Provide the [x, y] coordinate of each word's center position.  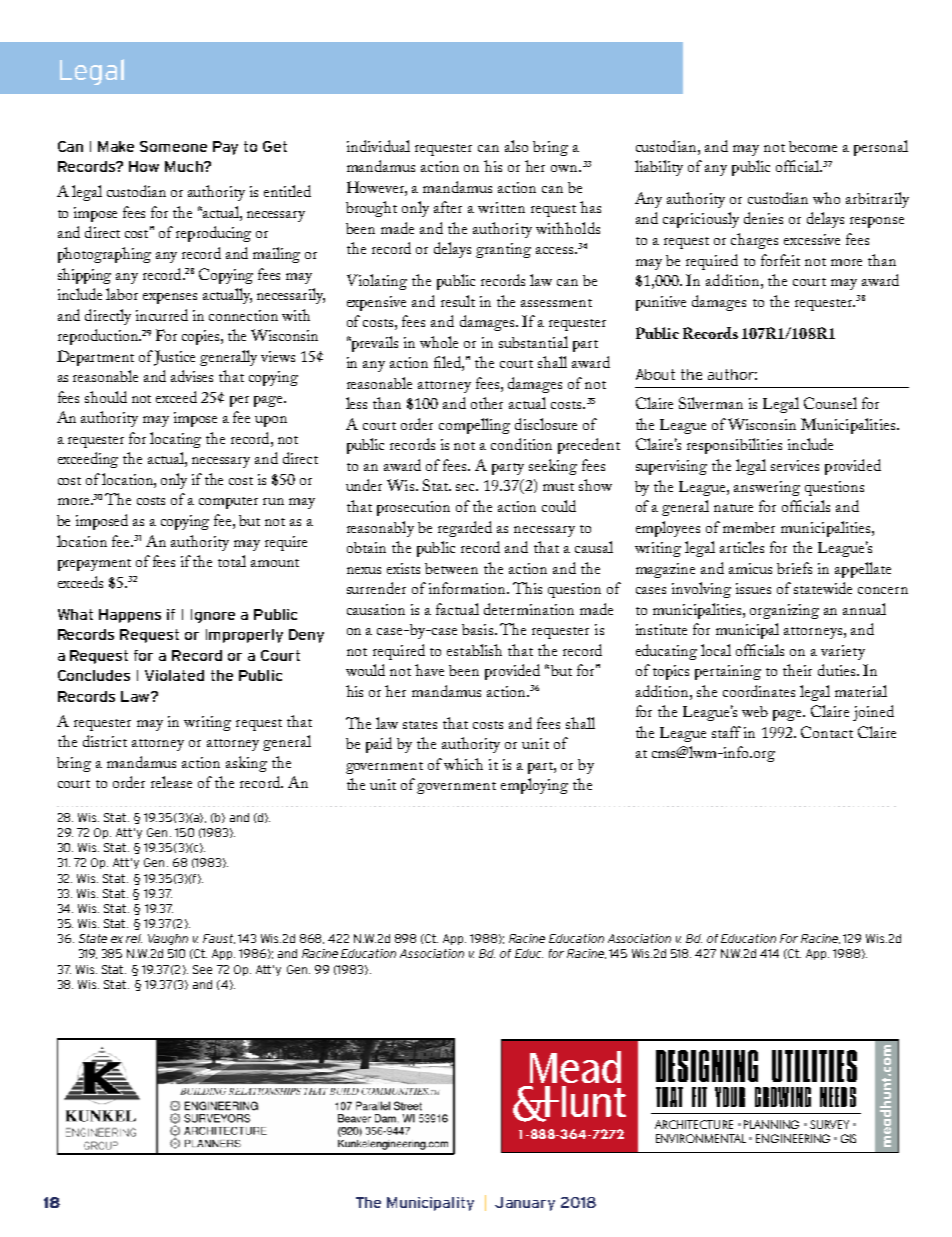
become [813, 146]
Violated [174, 675]
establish [474, 650]
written [501, 207]
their [797, 670]
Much [185, 166]
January [525, 1204]
